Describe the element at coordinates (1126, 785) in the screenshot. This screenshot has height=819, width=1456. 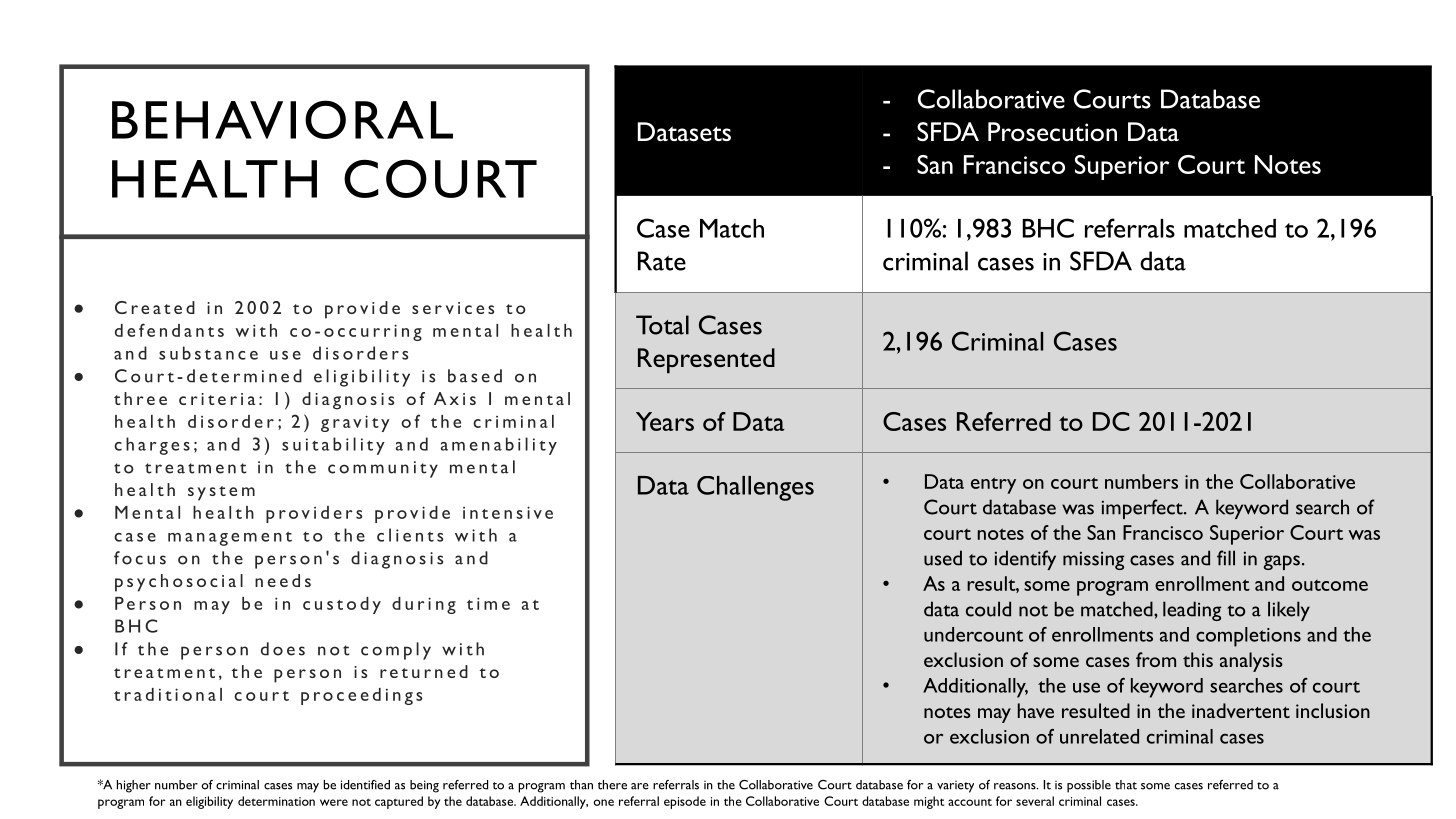
I see `that` at that location.
